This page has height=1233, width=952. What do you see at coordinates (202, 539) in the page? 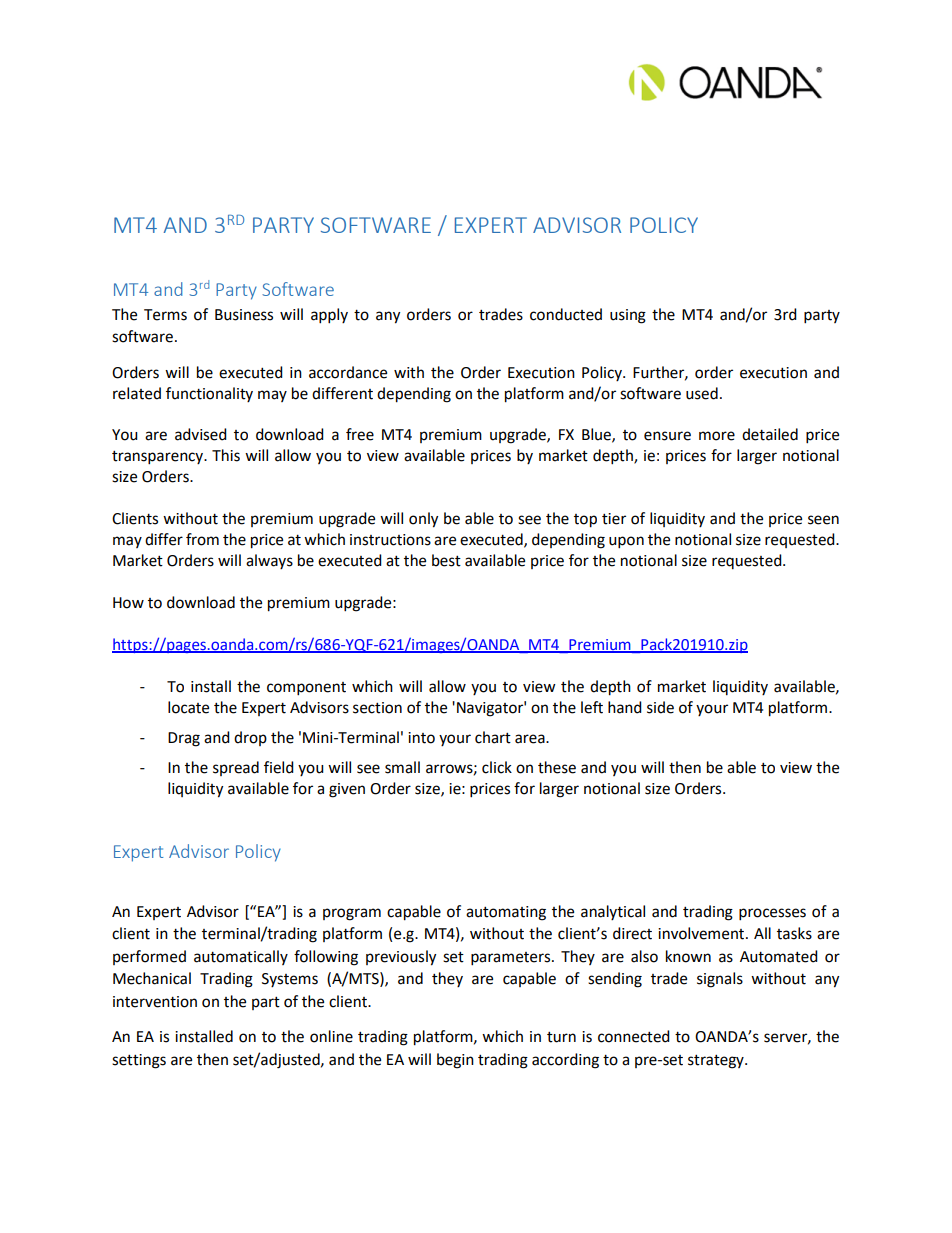
I see `from` at bounding box center [202, 539].
